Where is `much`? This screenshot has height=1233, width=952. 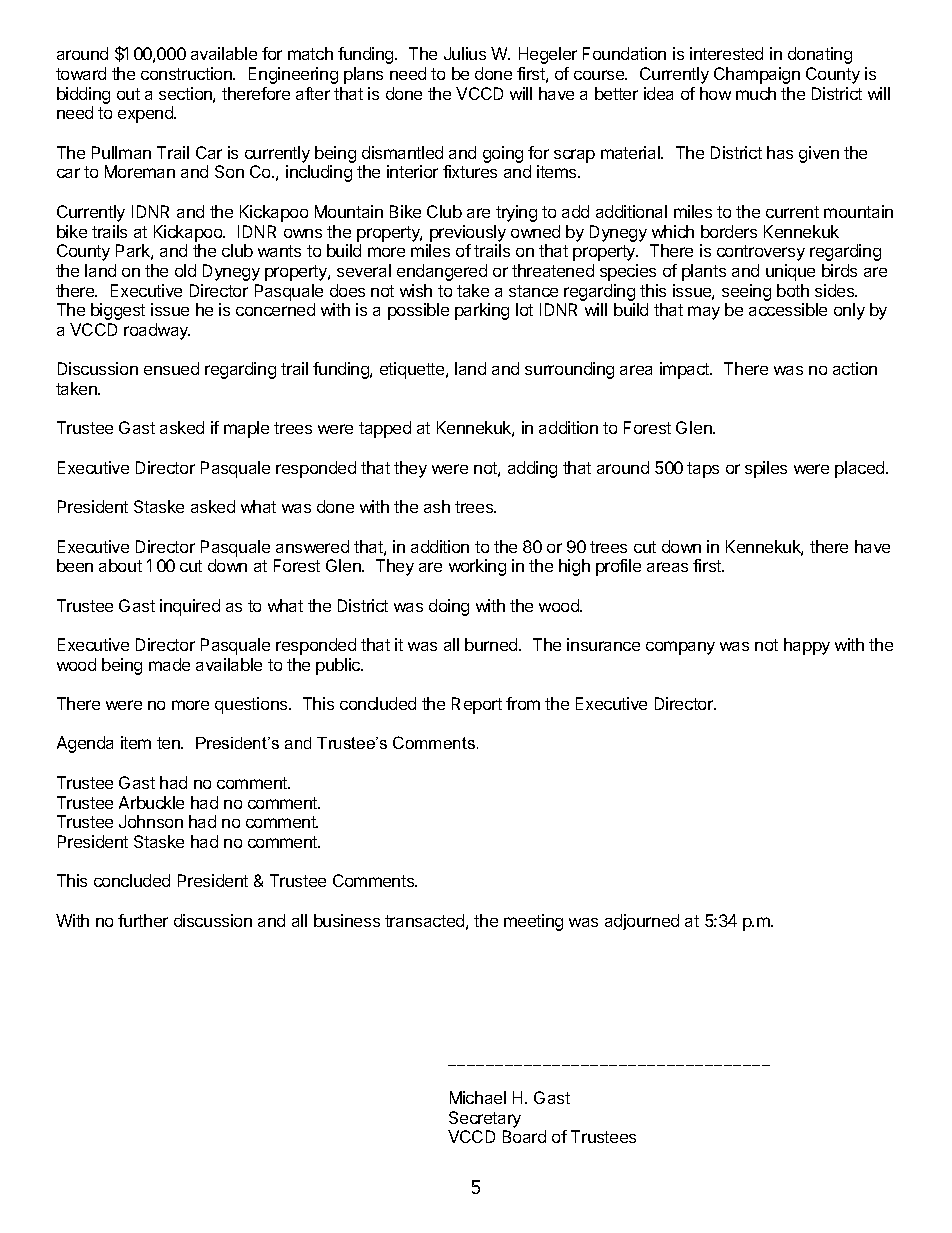 much is located at coordinates (756, 93).
